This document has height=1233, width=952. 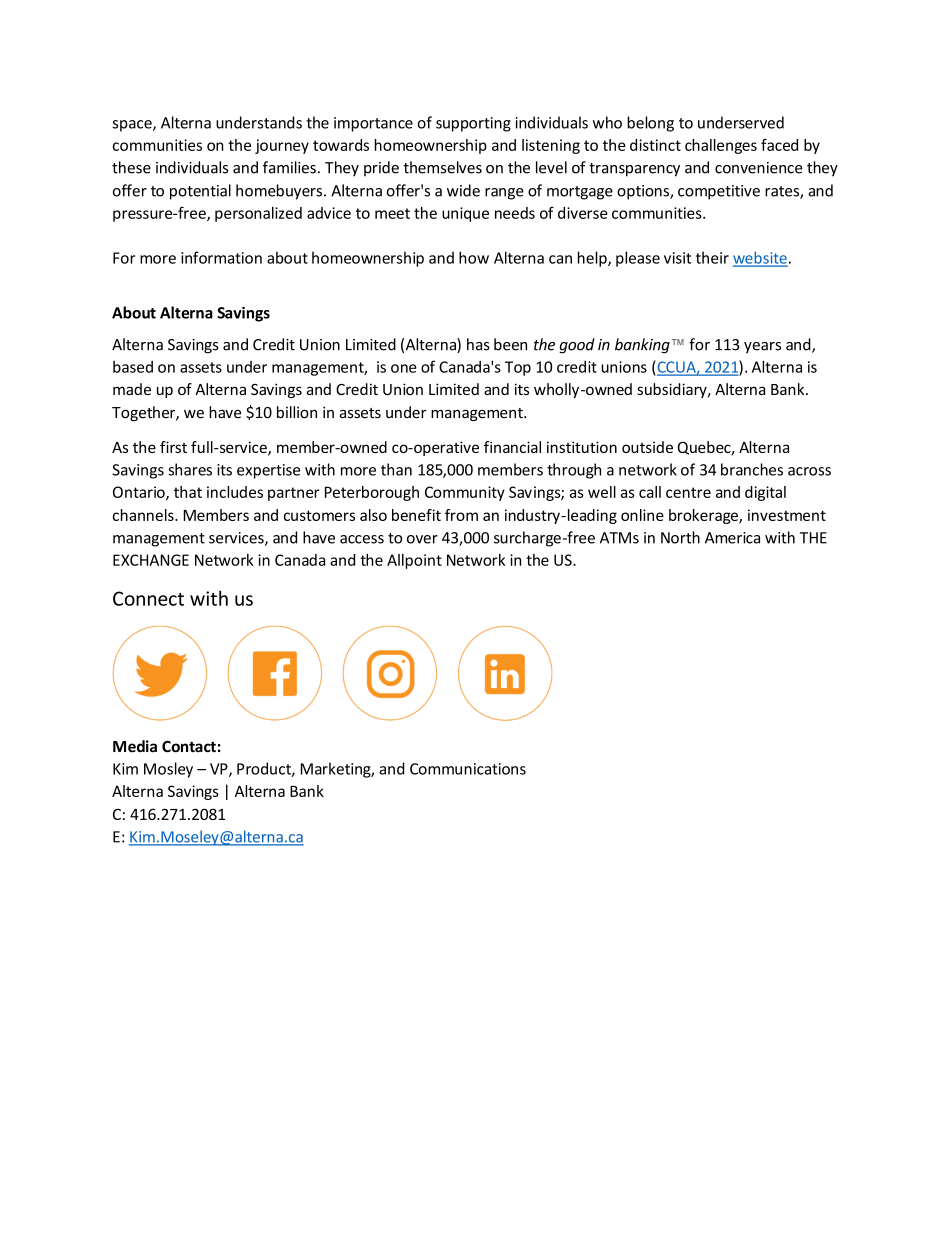 I want to click on supporting, so click(x=473, y=124).
